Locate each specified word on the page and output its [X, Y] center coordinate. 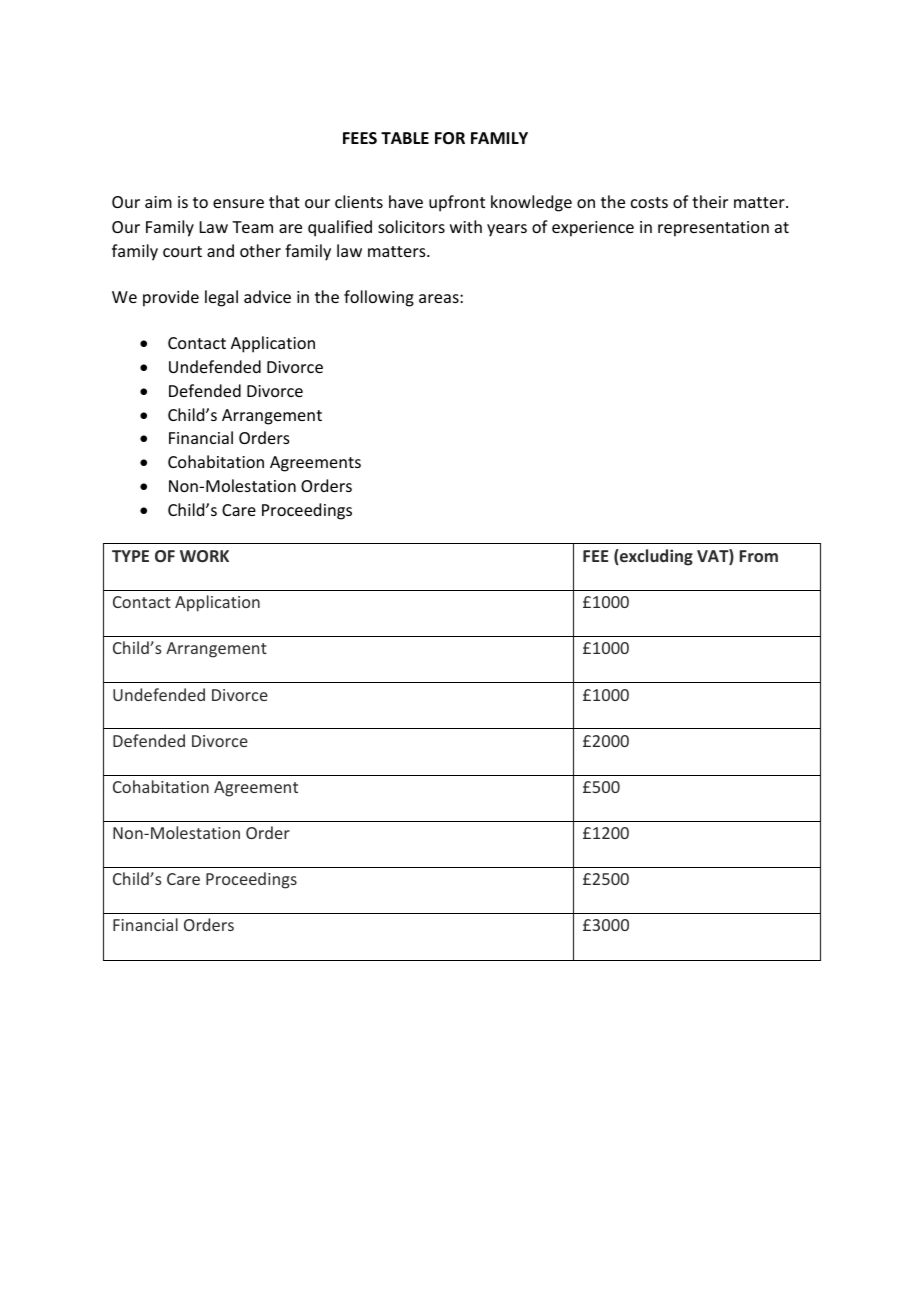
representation [713, 229]
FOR [450, 138]
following [379, 298]
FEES [360, 138]
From [759, 556]
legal [221, 298]
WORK [204, 556]
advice [267, 296]
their [710, 201]
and [220, 250]
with [466, 226]
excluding [655, 557]
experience [593, 229]
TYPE [130, 556]
